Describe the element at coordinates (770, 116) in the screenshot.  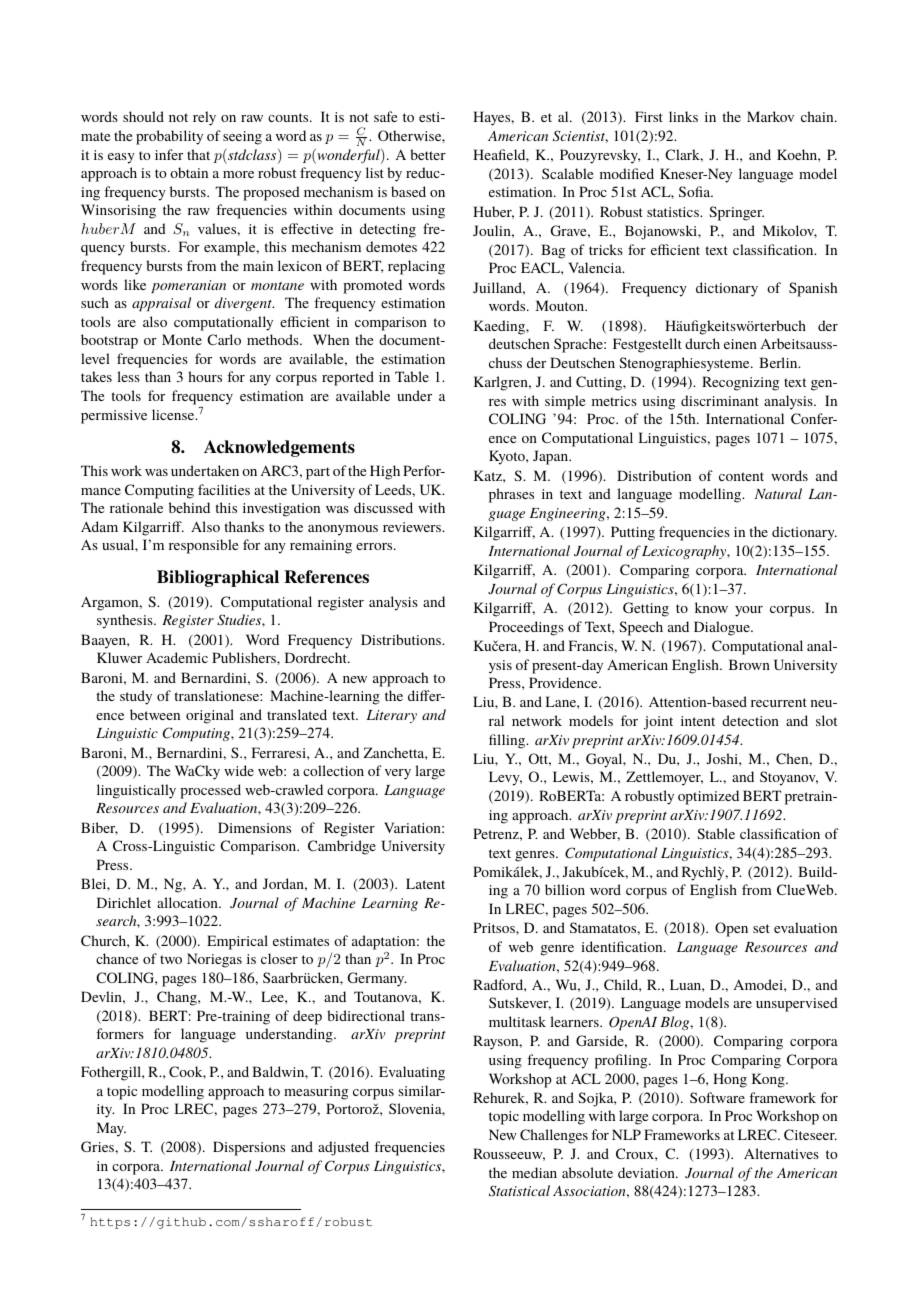
I see `Markov` at that location.
